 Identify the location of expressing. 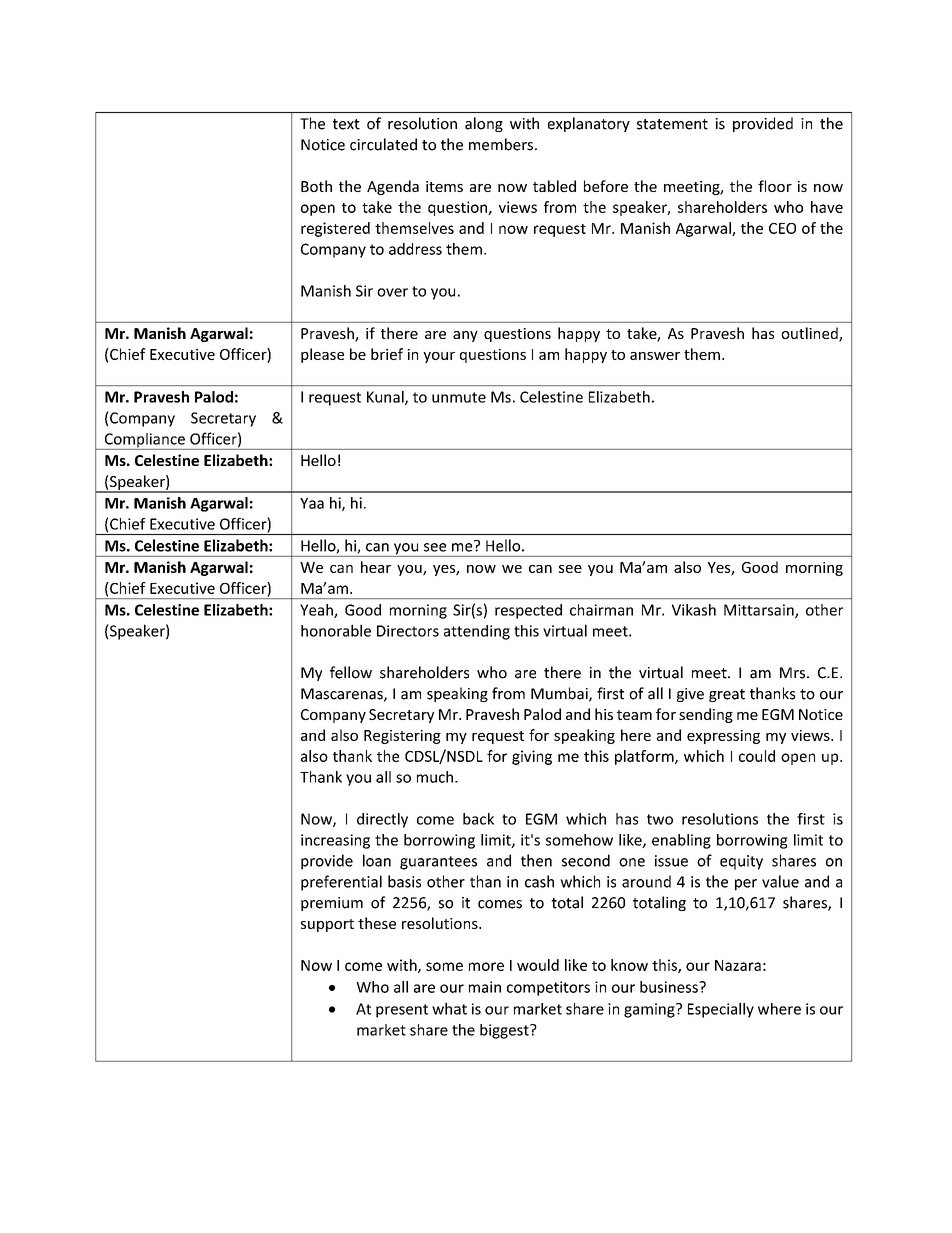
(723, 737).
